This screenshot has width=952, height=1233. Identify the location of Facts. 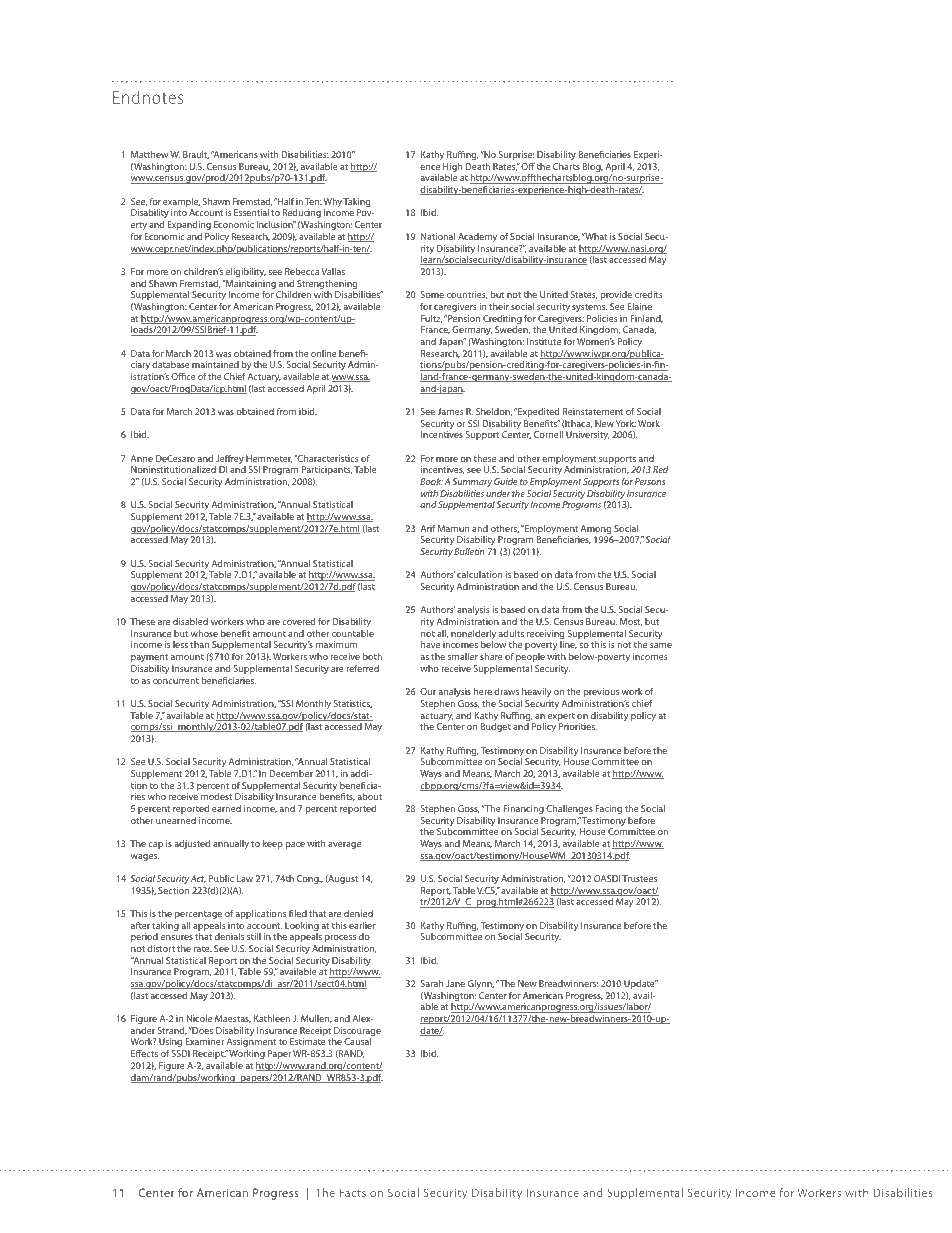
(353, 1192).
